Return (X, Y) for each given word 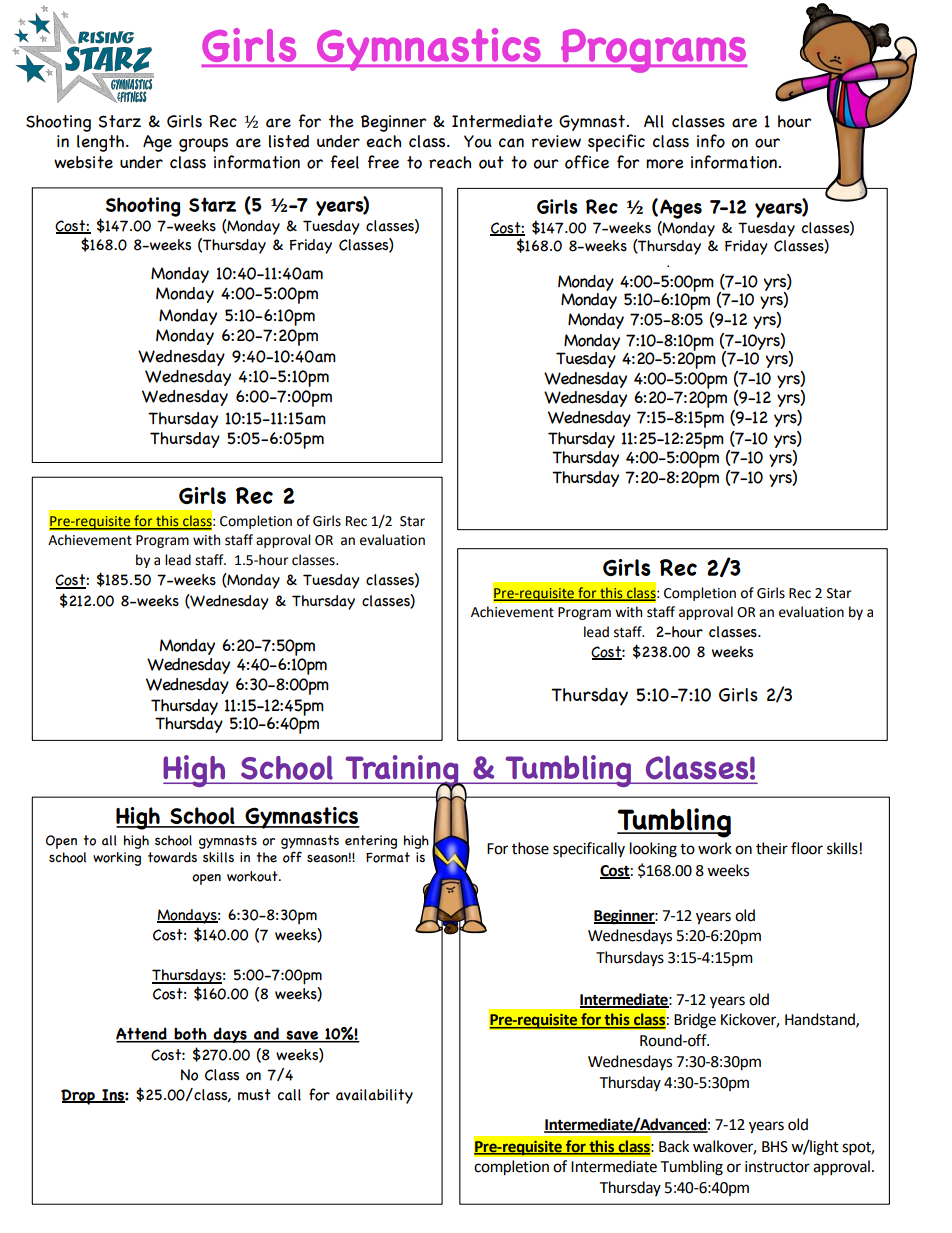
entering (371, 842)
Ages (681, 209)
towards (172, 857)
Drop (79, 1097)
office (587, 162)
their (772, 848)
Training (402, 772)
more (665, 164)
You (478, 141)
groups (203, 145)
